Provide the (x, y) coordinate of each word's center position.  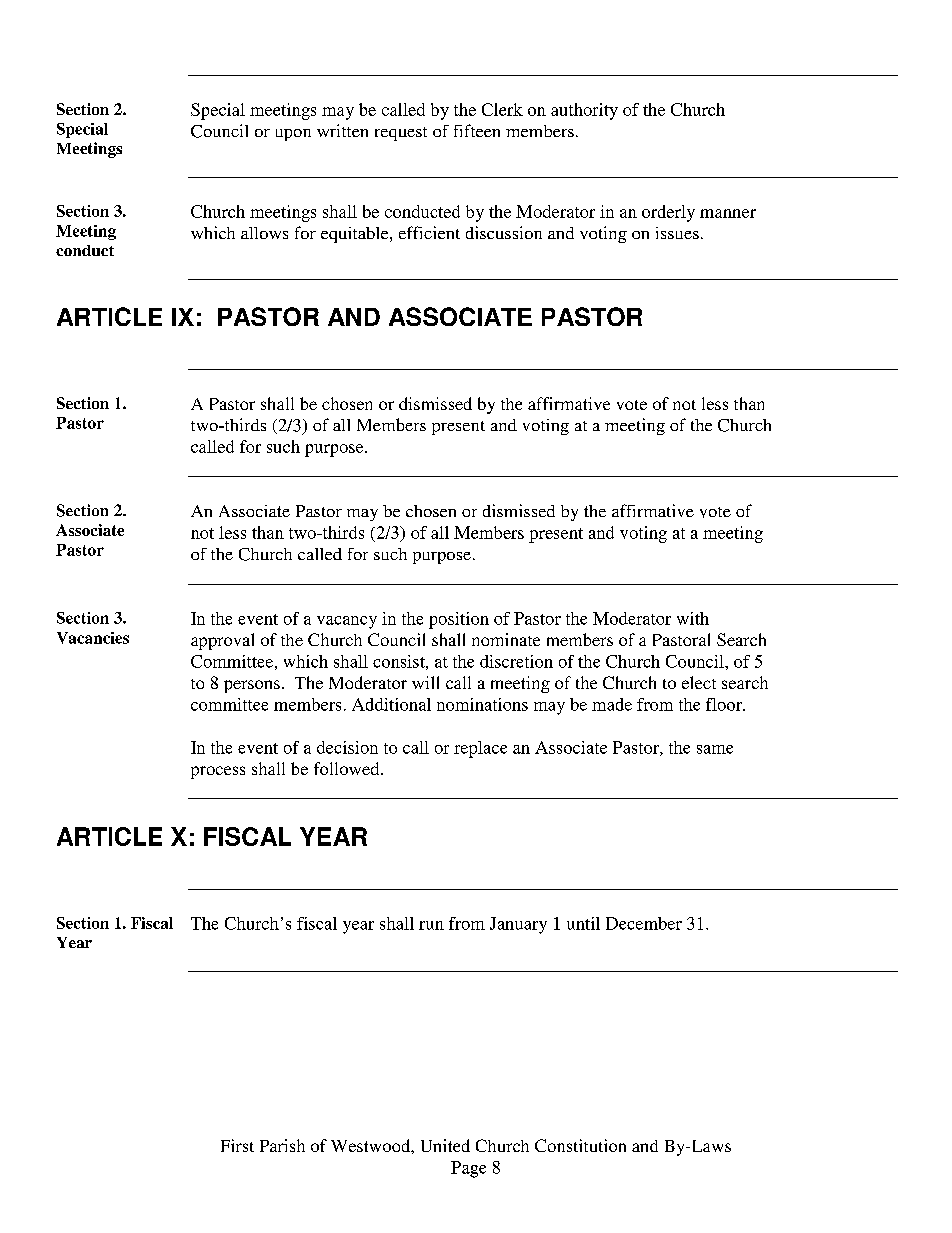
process (218, 772)
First (237, 1145)
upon (293, 135)
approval (222, 641)
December (644, 923)
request (401, 134)
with (693, 618)
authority (584, 111)
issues (677, 233)
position (459, 620)
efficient (429, 232)
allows (264, 233)
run (431, 925)
